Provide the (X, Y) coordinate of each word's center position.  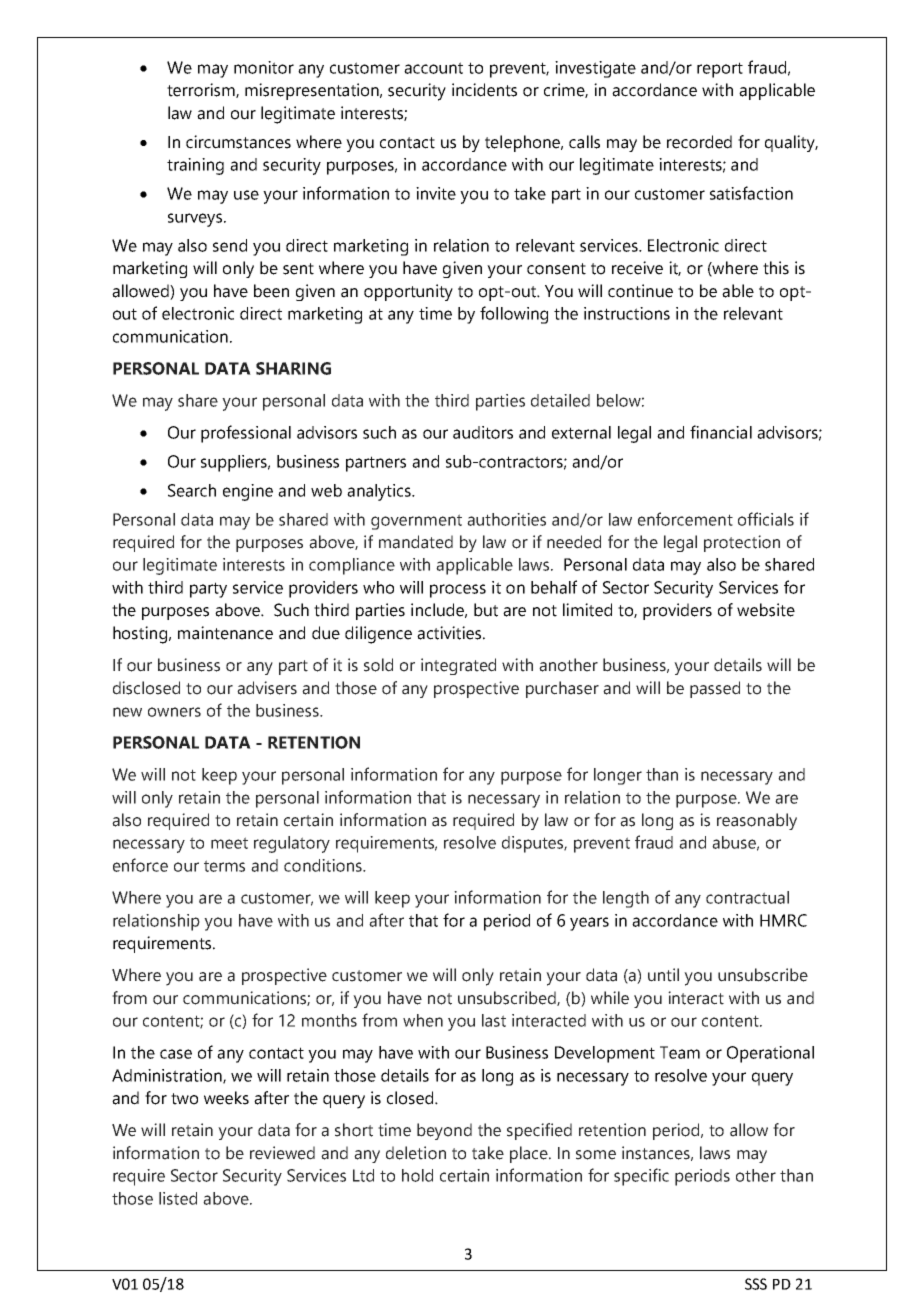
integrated (458, 666)
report (720, 70)
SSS (756, 1284)
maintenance (225, 633)
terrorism (202, 90)
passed (715, 689)
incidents (484, 90)
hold (417, 1175)
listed (178, 1198)
